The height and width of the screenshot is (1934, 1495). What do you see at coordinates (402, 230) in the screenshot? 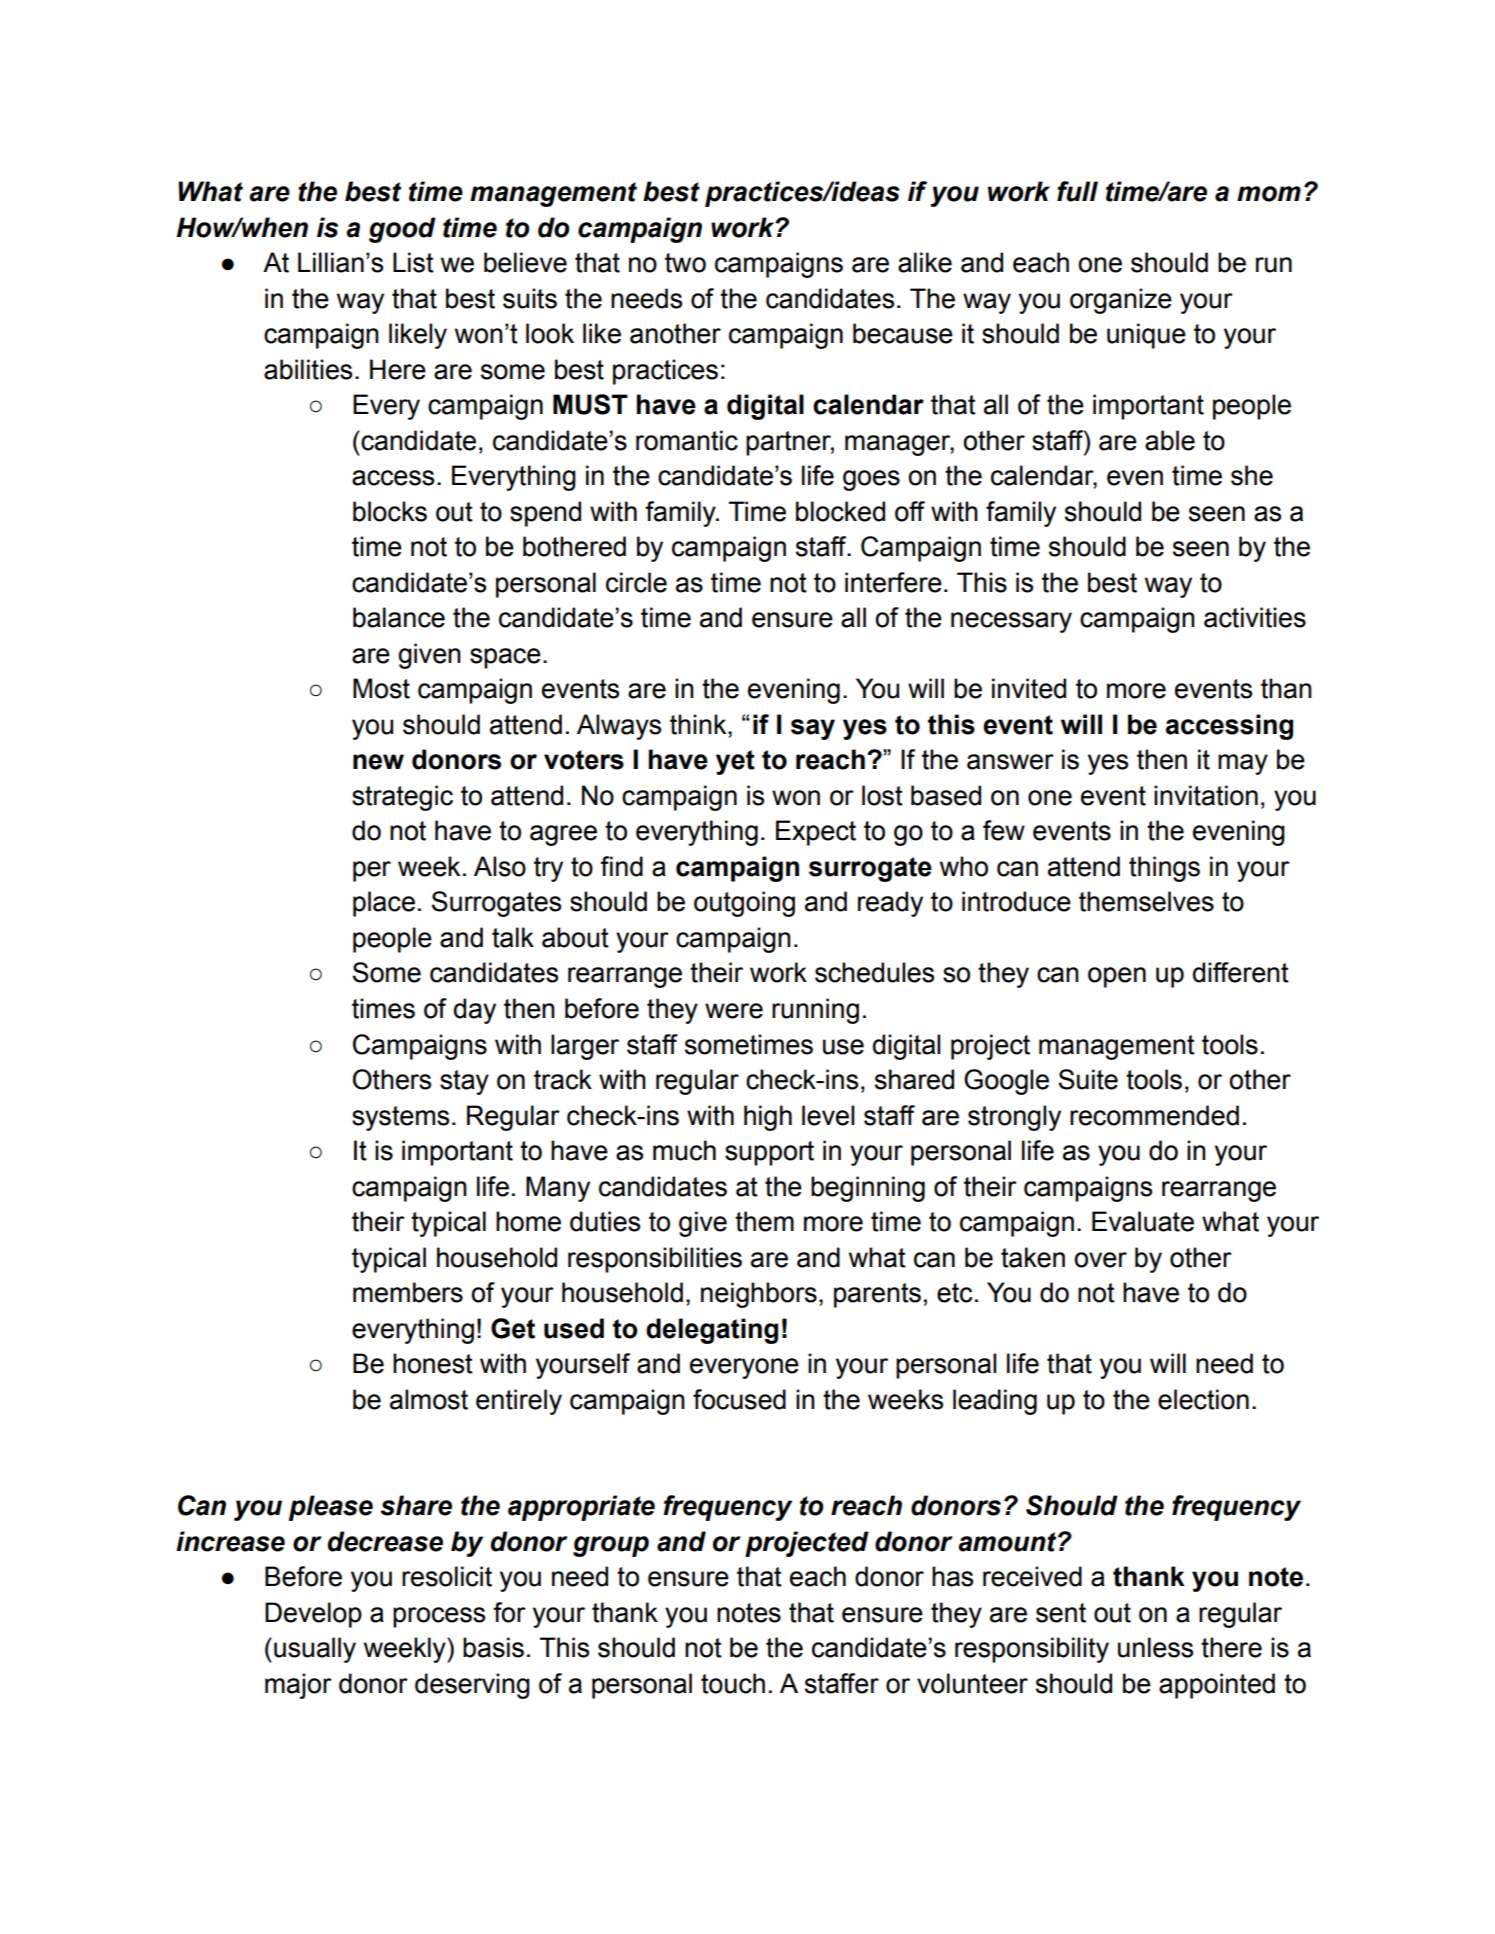
I see `good` at bounding box center [402, 230].
